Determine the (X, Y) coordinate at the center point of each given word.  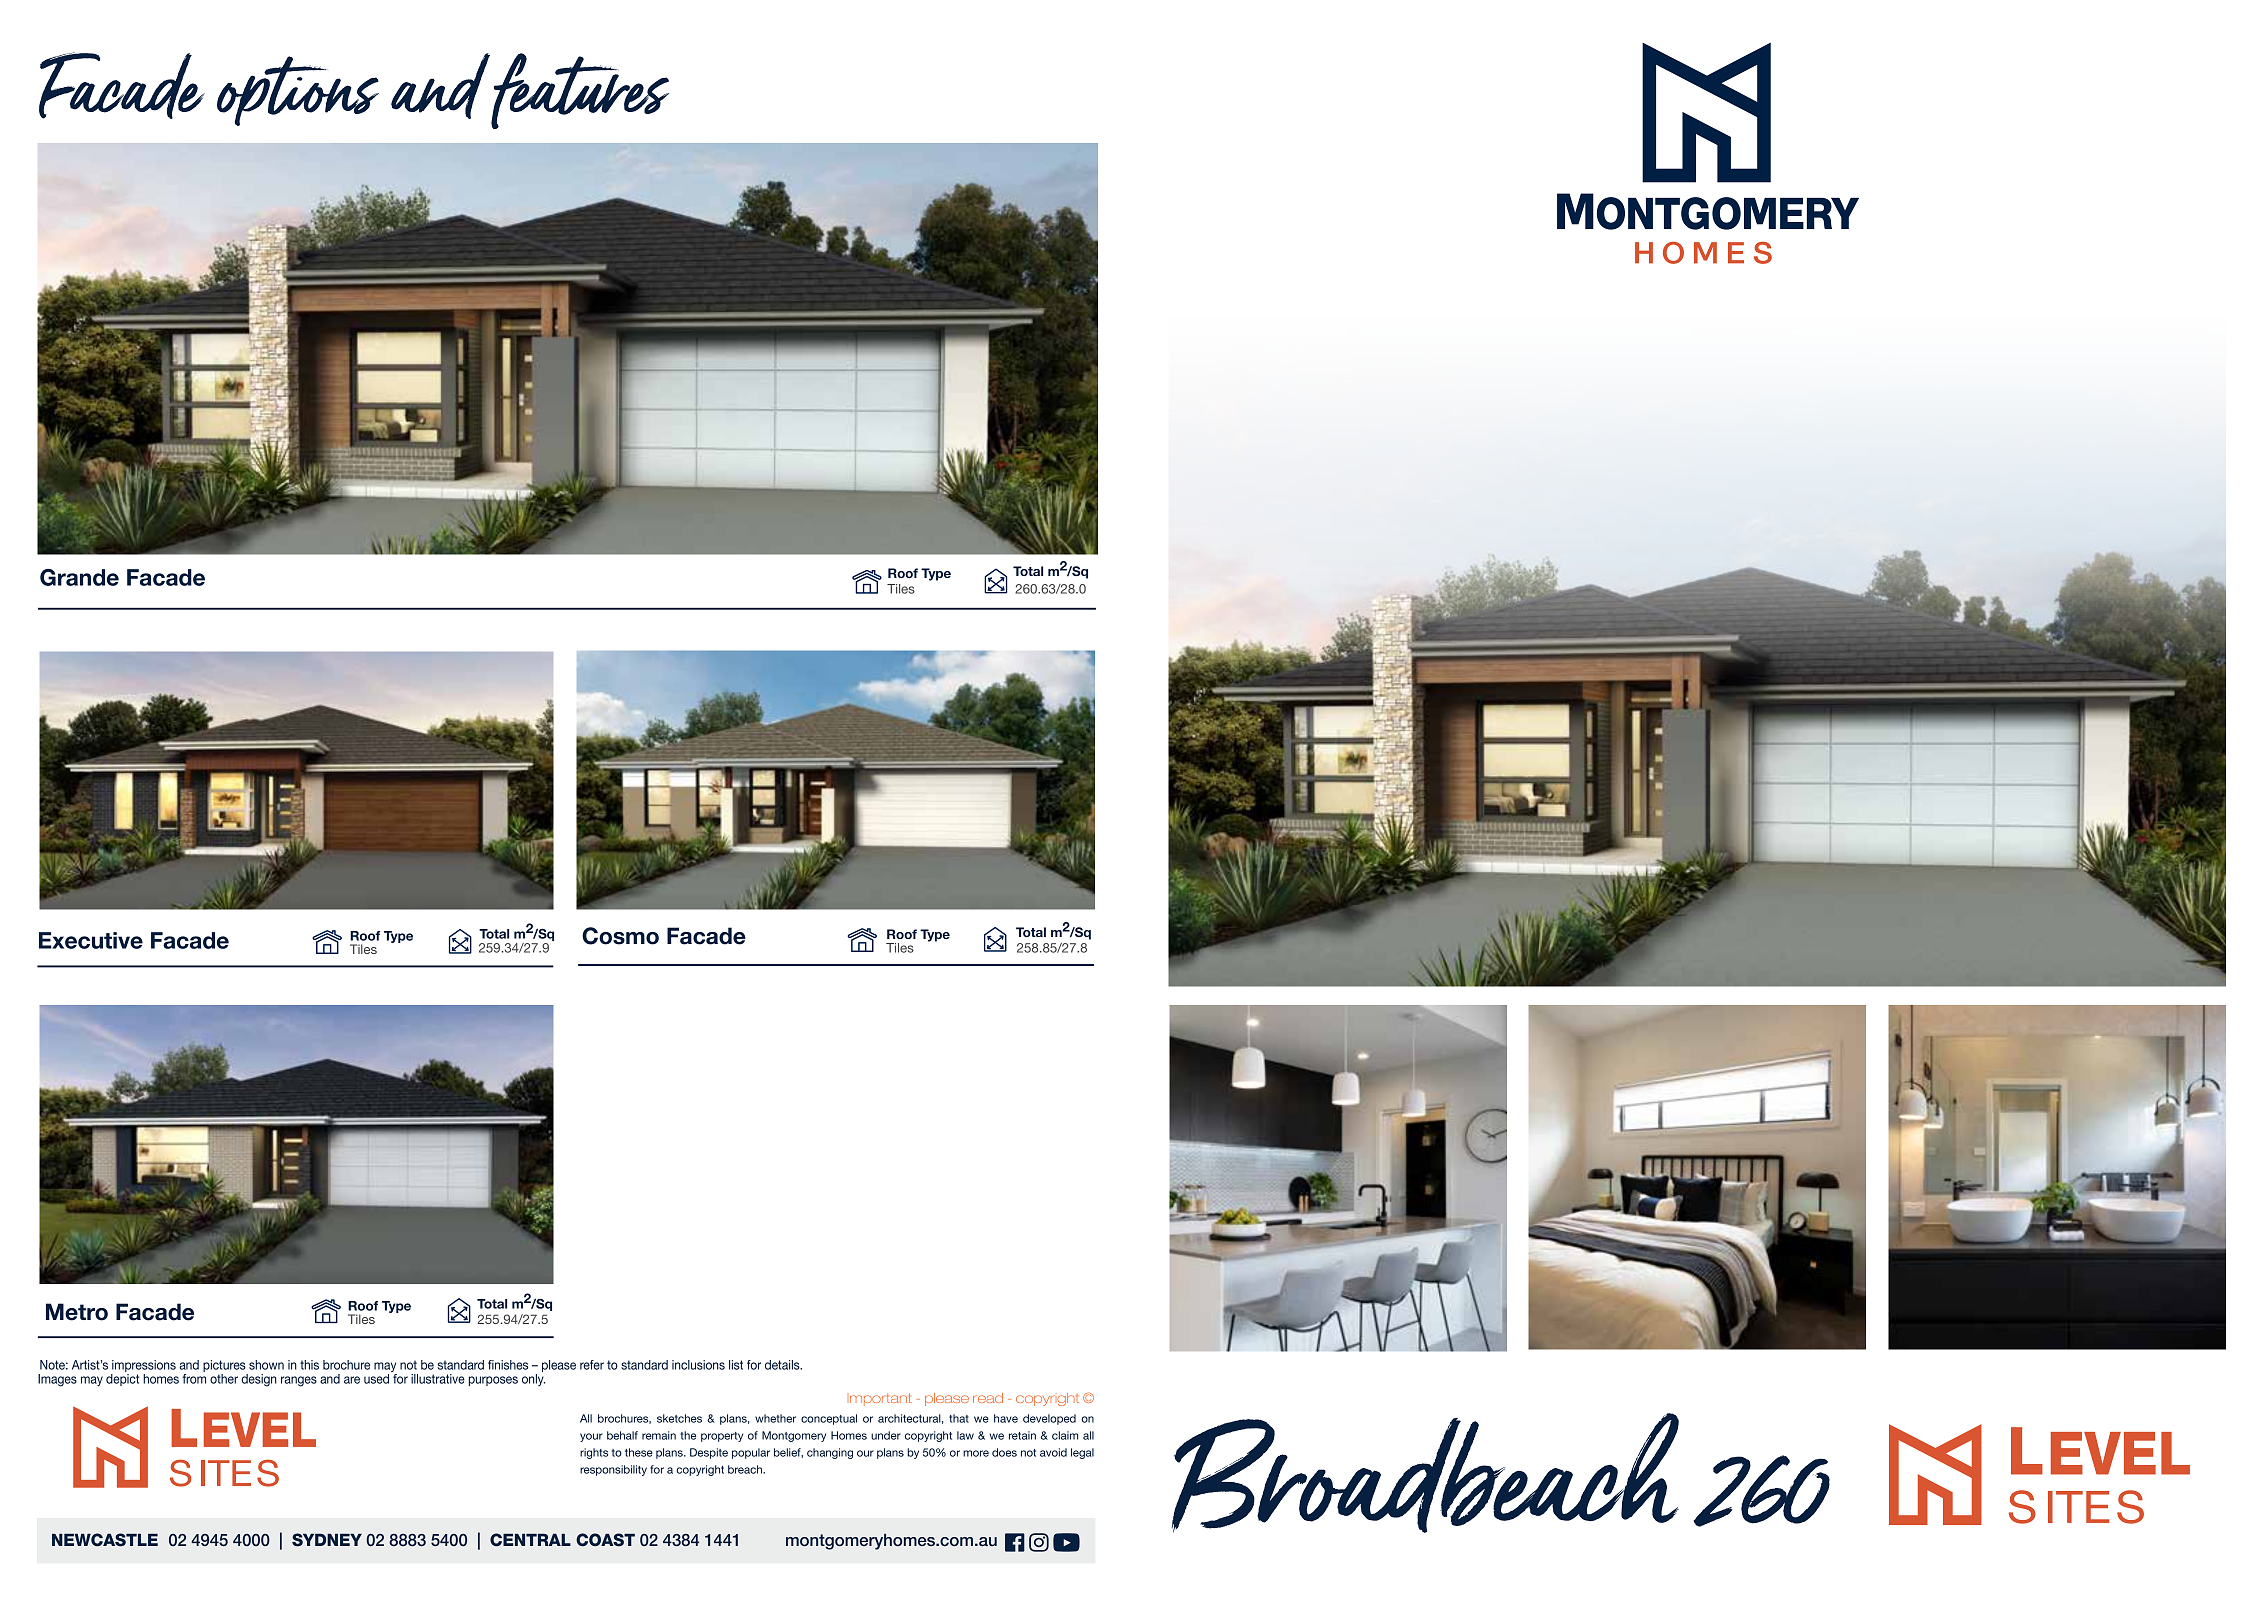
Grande (79, 577)
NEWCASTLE (105, 1540)
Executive (91, 940)
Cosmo (620, 936)
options (298, 91)
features (580, 91)
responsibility (613, 1470)
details (783, 1365)
